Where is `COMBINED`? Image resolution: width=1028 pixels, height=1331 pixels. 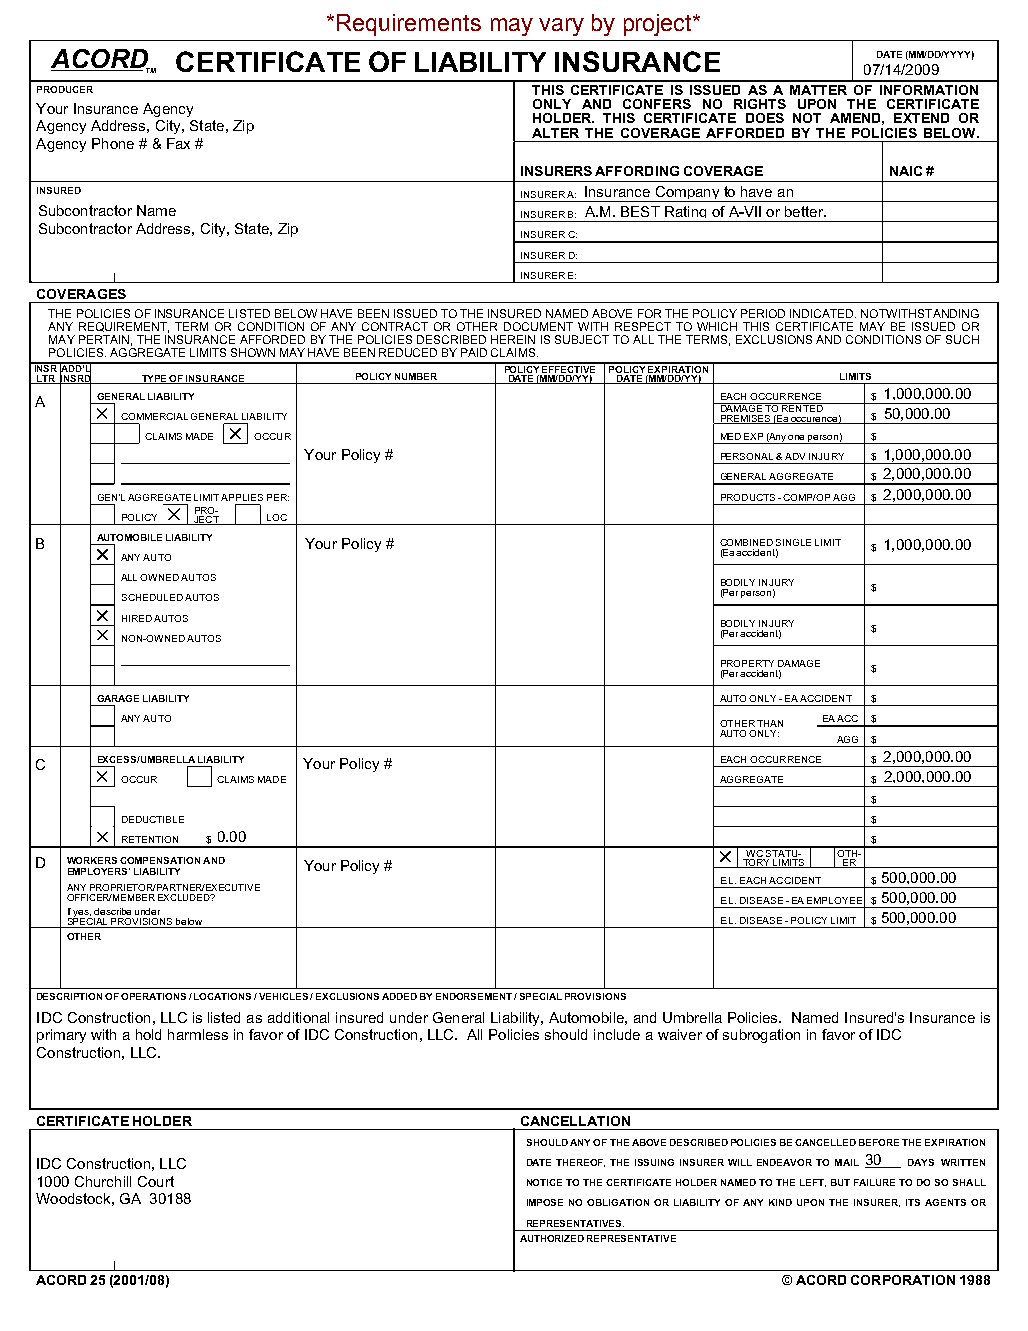
COMBINED is located at coordinates (746, 542).
